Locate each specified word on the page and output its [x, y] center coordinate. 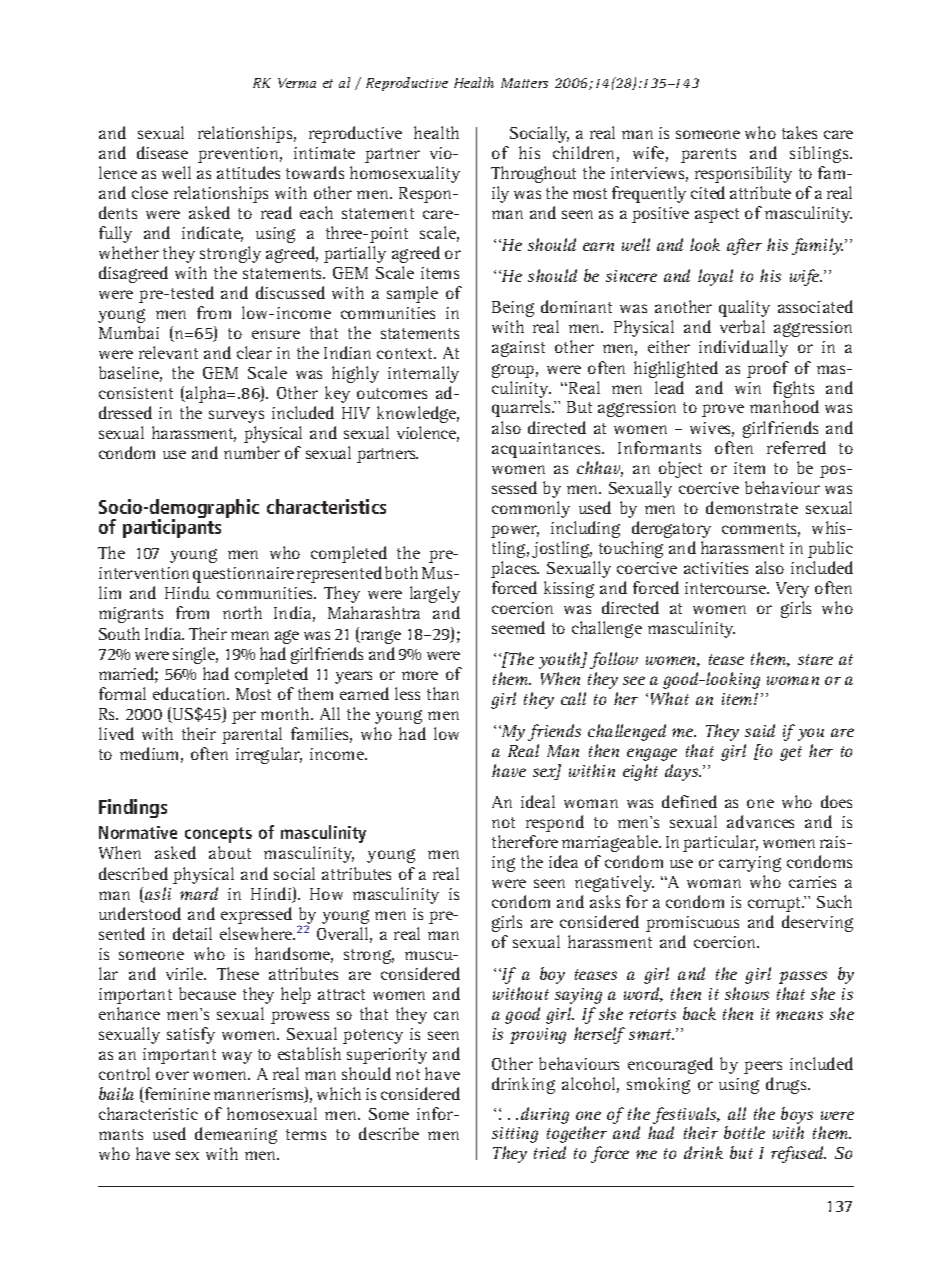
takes [799, 132]
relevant [168, 352]
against [518, 349]
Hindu [187, 592]
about [230, 852]
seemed [518, 627]
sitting [515, 1135]
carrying [750, 864]
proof [768, 369]
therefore [525, 841]
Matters [524, 83]
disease [162, 152]
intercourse [727, 588]
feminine [176, 1095]
